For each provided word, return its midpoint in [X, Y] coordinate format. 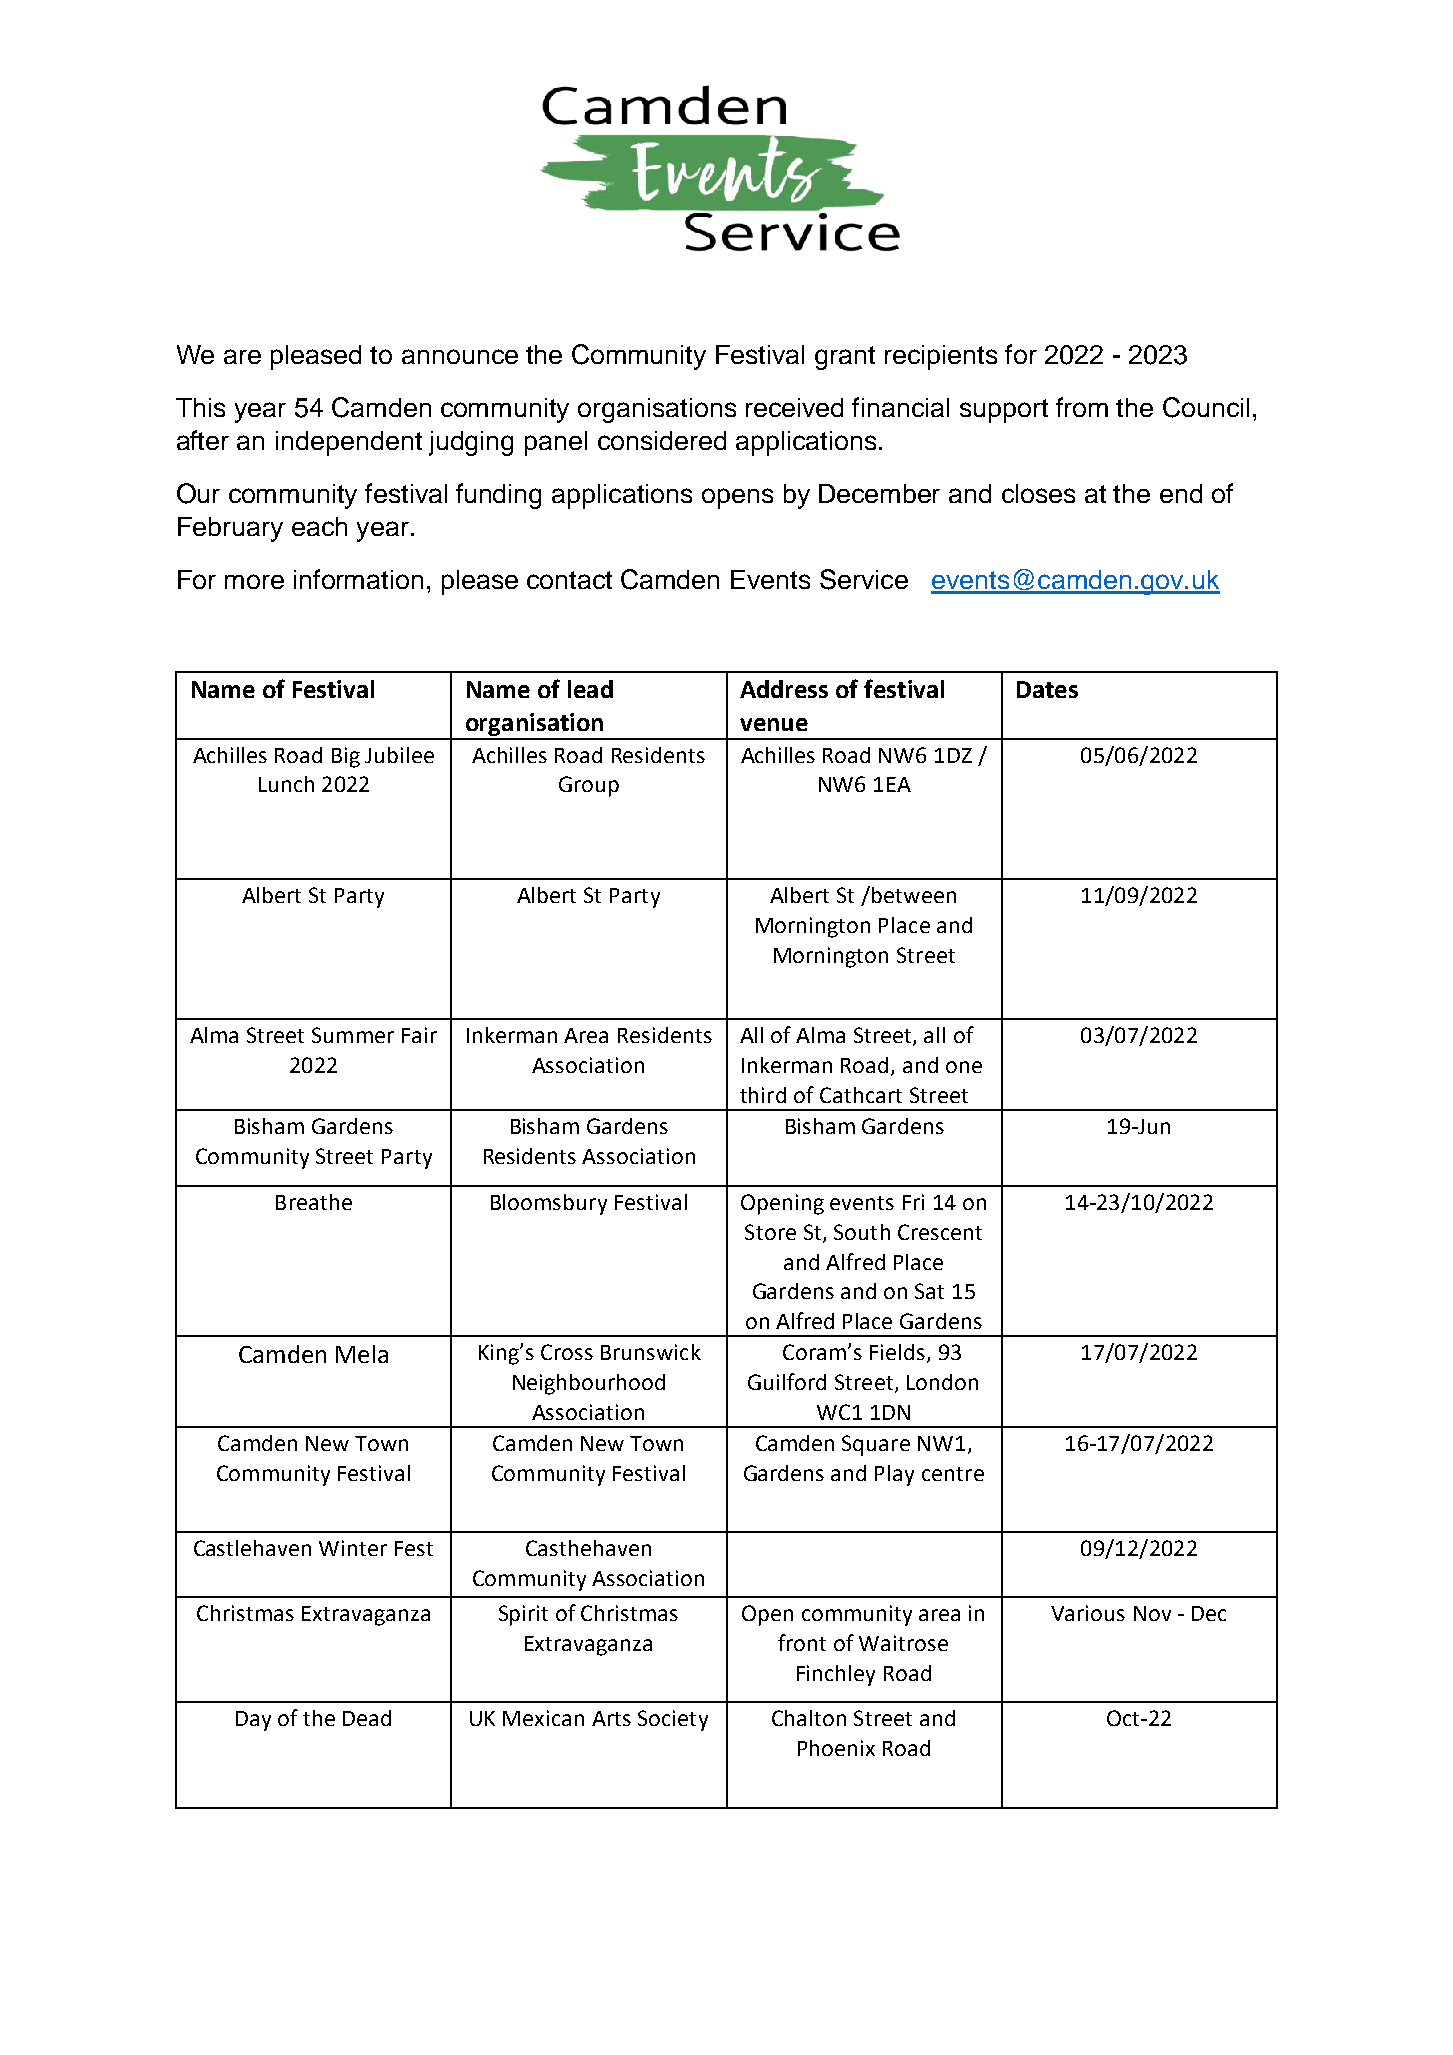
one [964, 1067]
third [763, 1095]
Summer [353, 1035]
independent [349, 443]
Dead [367, 1718]
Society [673, 1720]
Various [1088, 1613]
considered [662, 440]
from [1082, 407]
